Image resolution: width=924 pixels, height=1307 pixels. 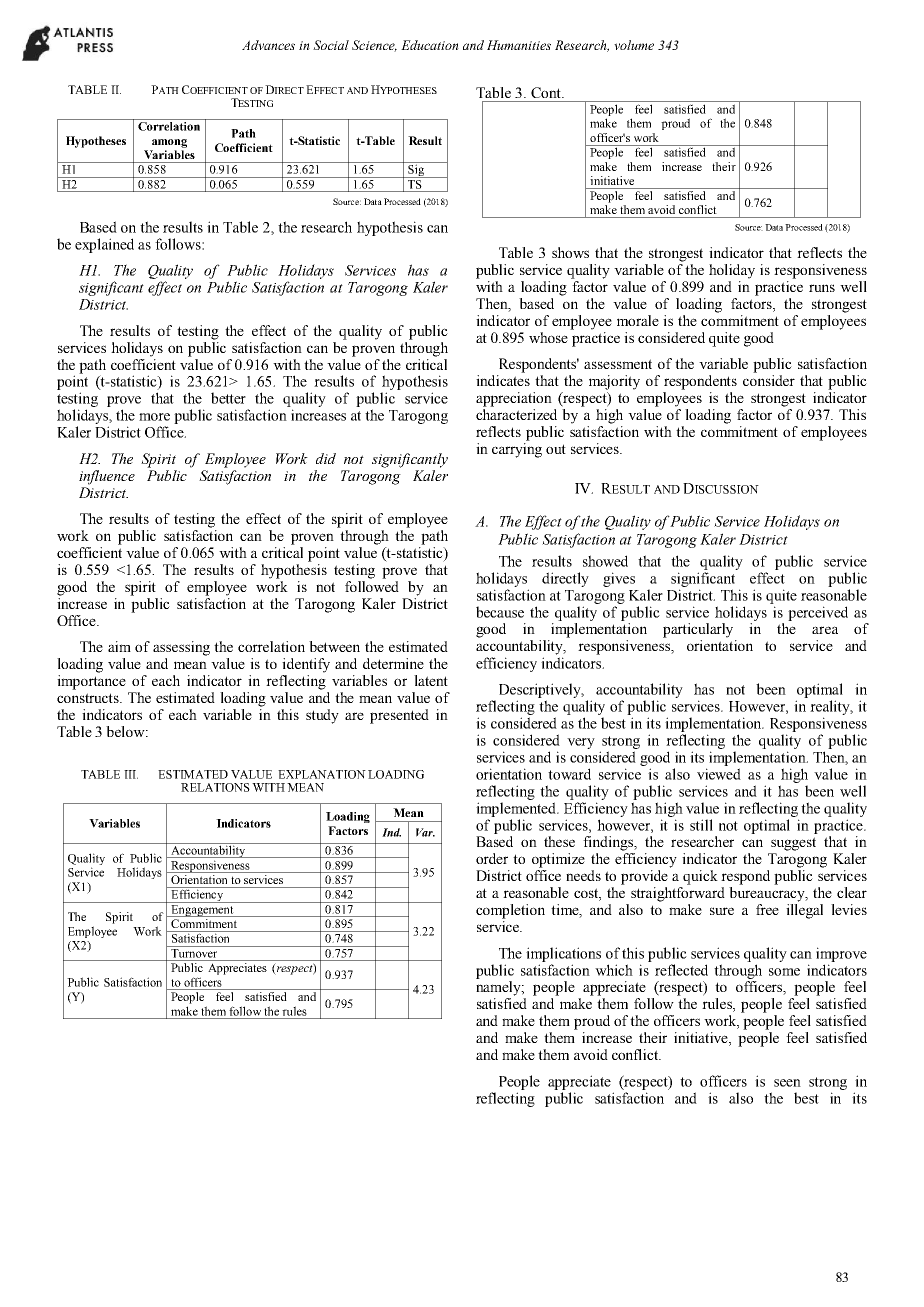 I want to click on because, so click(x=500, y=612).
